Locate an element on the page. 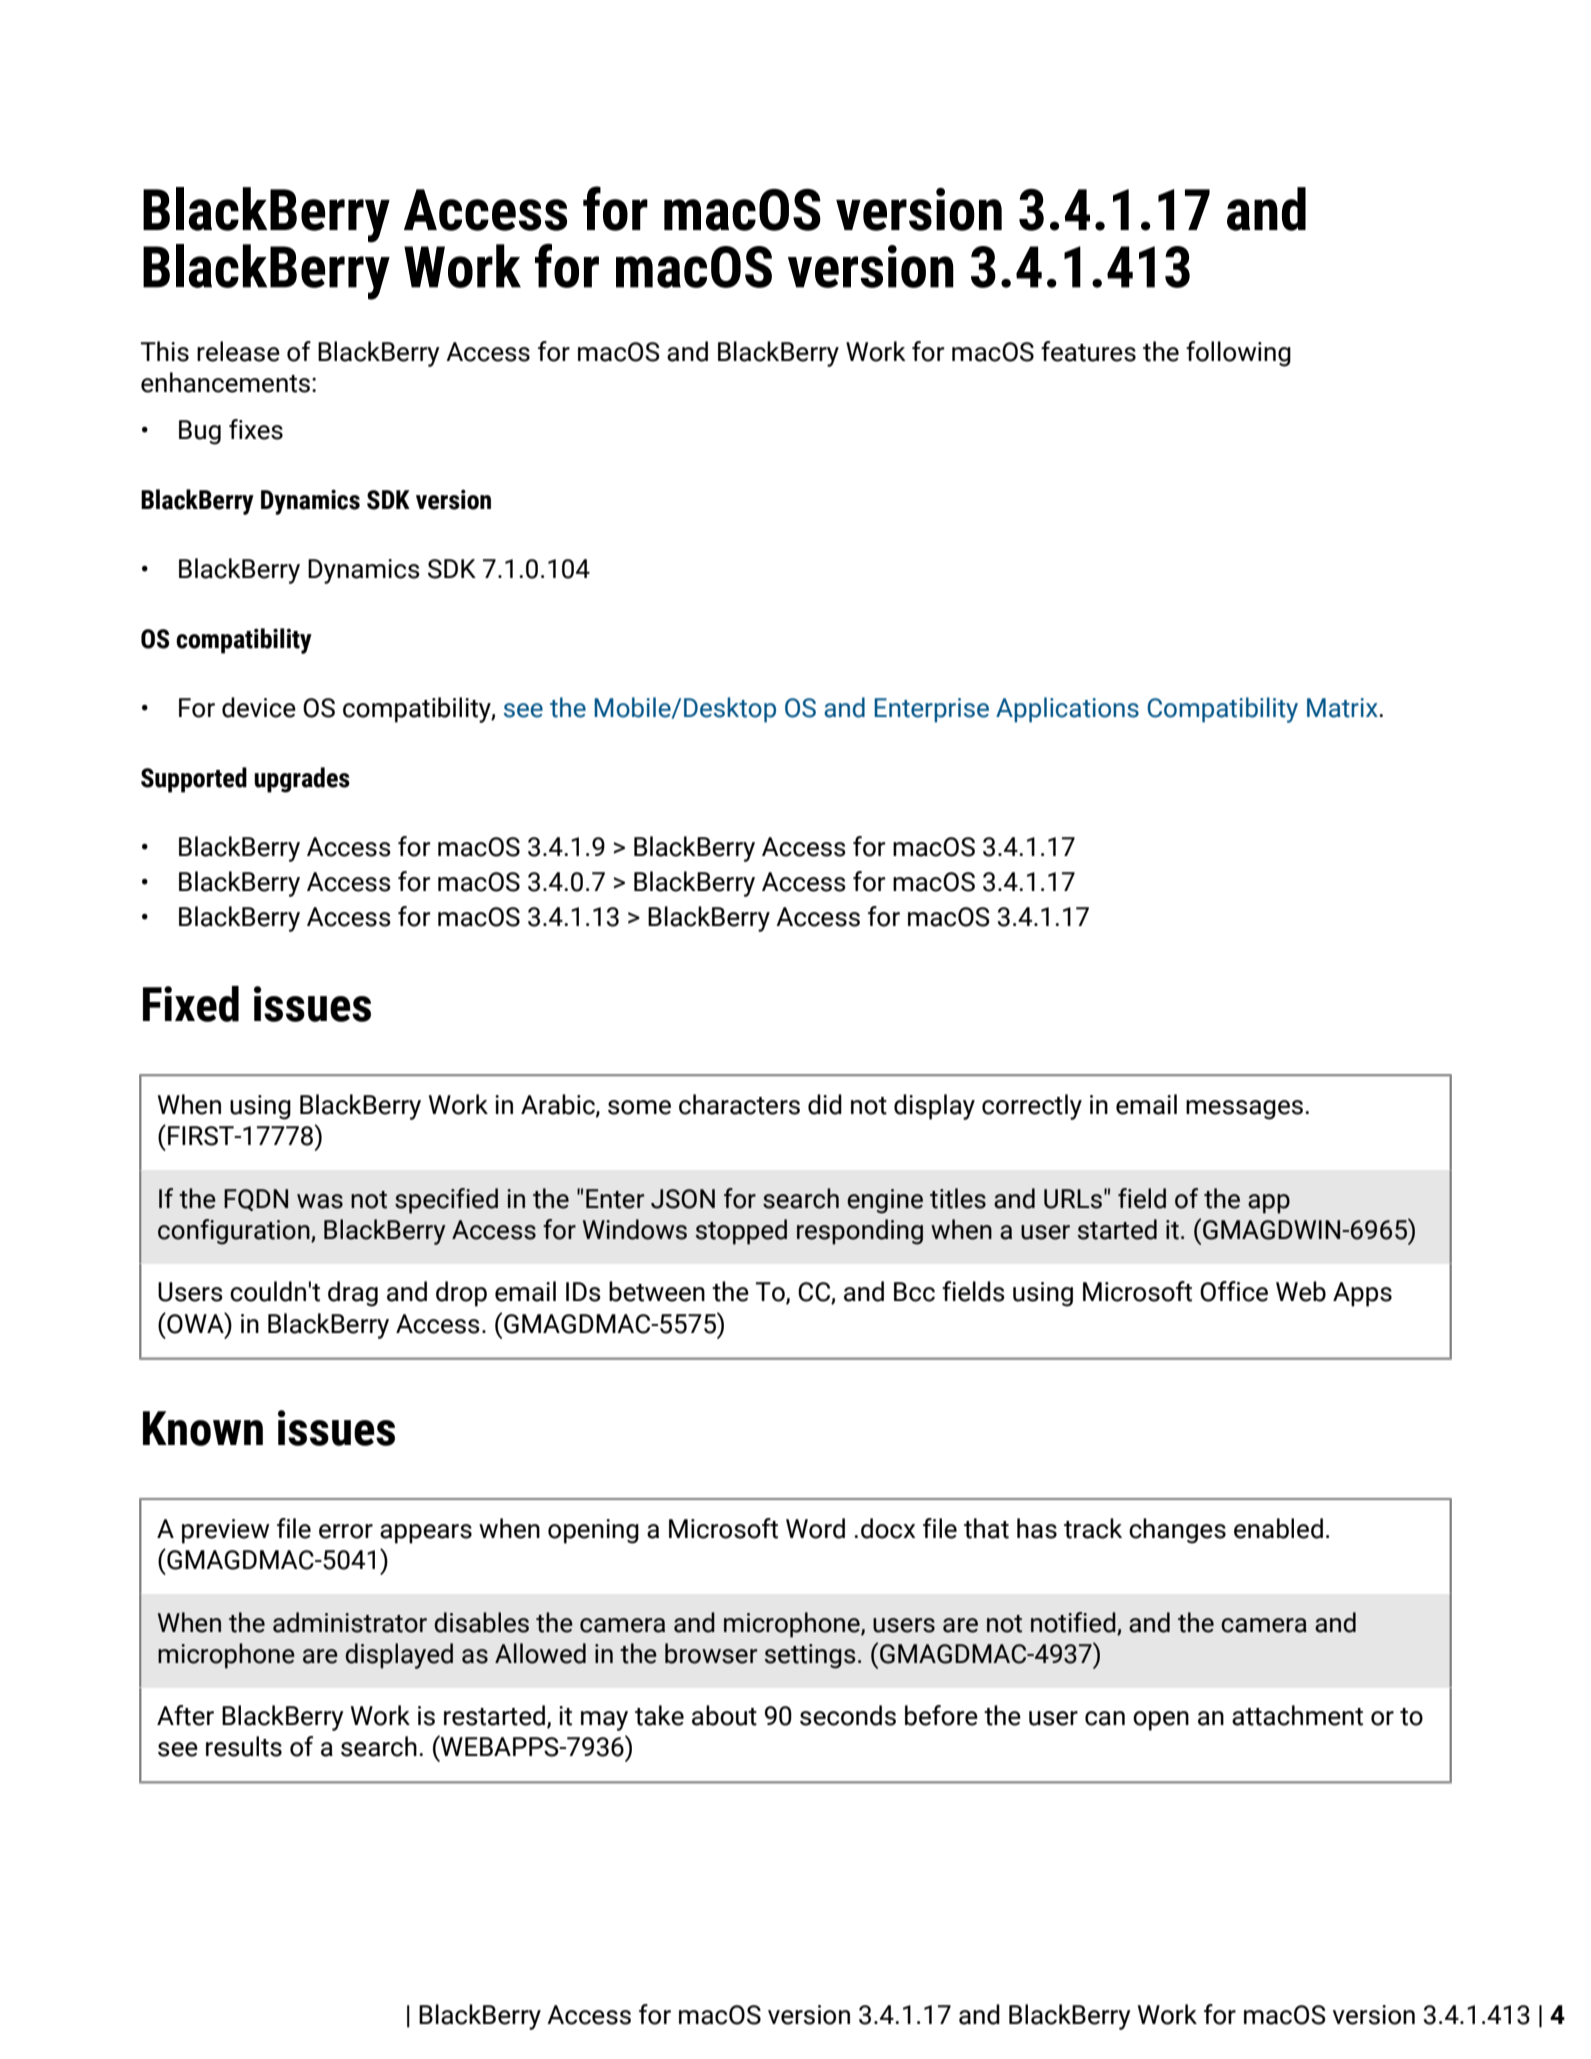 This image has height=2059, width=1591. Matrix is located at coordinates (1343, 708).
